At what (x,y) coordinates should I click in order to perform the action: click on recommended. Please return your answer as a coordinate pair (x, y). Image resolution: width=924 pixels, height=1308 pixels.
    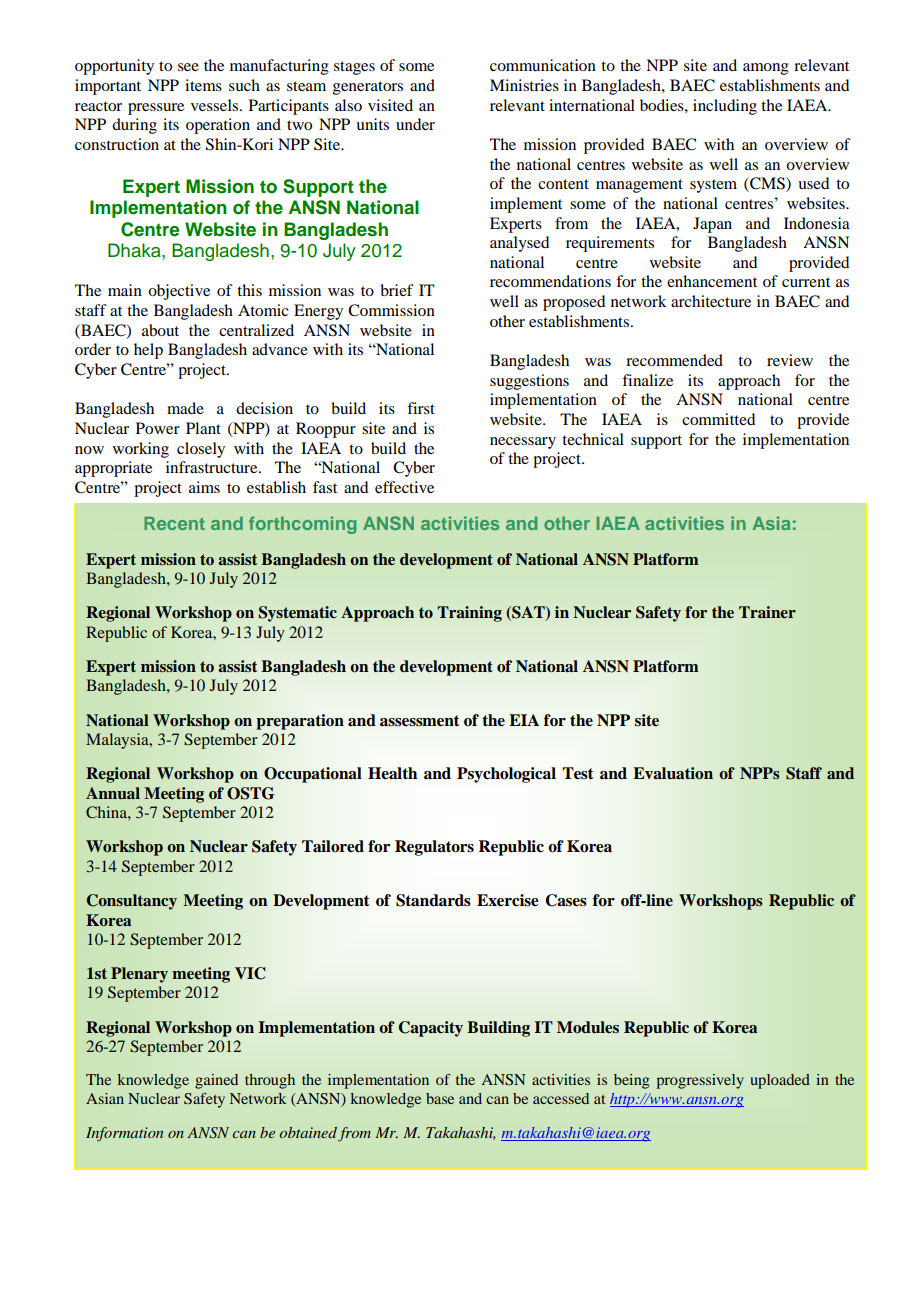
    Looking at the image, I should click on (674, 360).
